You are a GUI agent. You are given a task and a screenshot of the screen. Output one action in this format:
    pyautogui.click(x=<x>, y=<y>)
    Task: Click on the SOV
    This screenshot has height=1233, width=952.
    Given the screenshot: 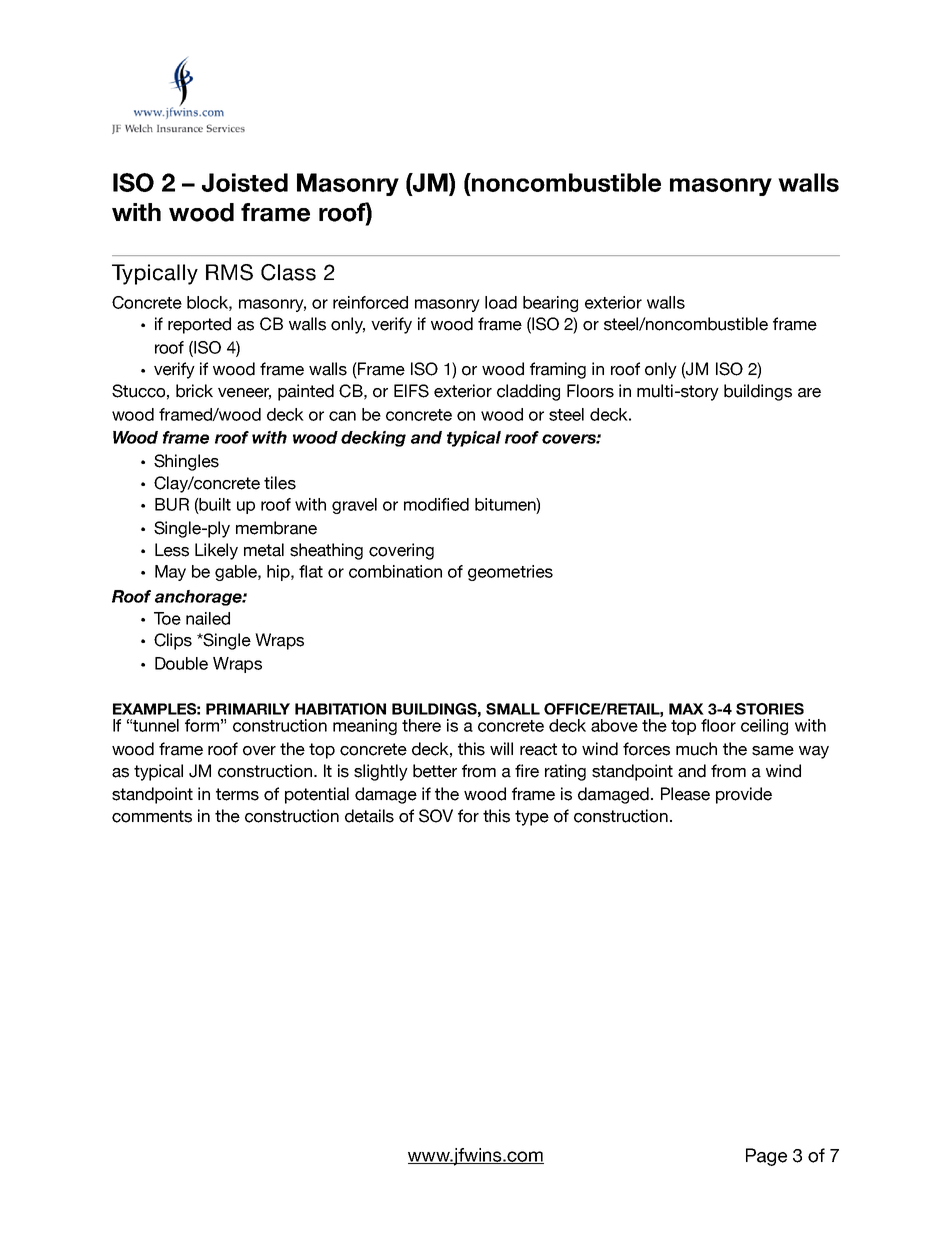 What is the action you would take?
    pyautogui.click(x=436, y=816)
